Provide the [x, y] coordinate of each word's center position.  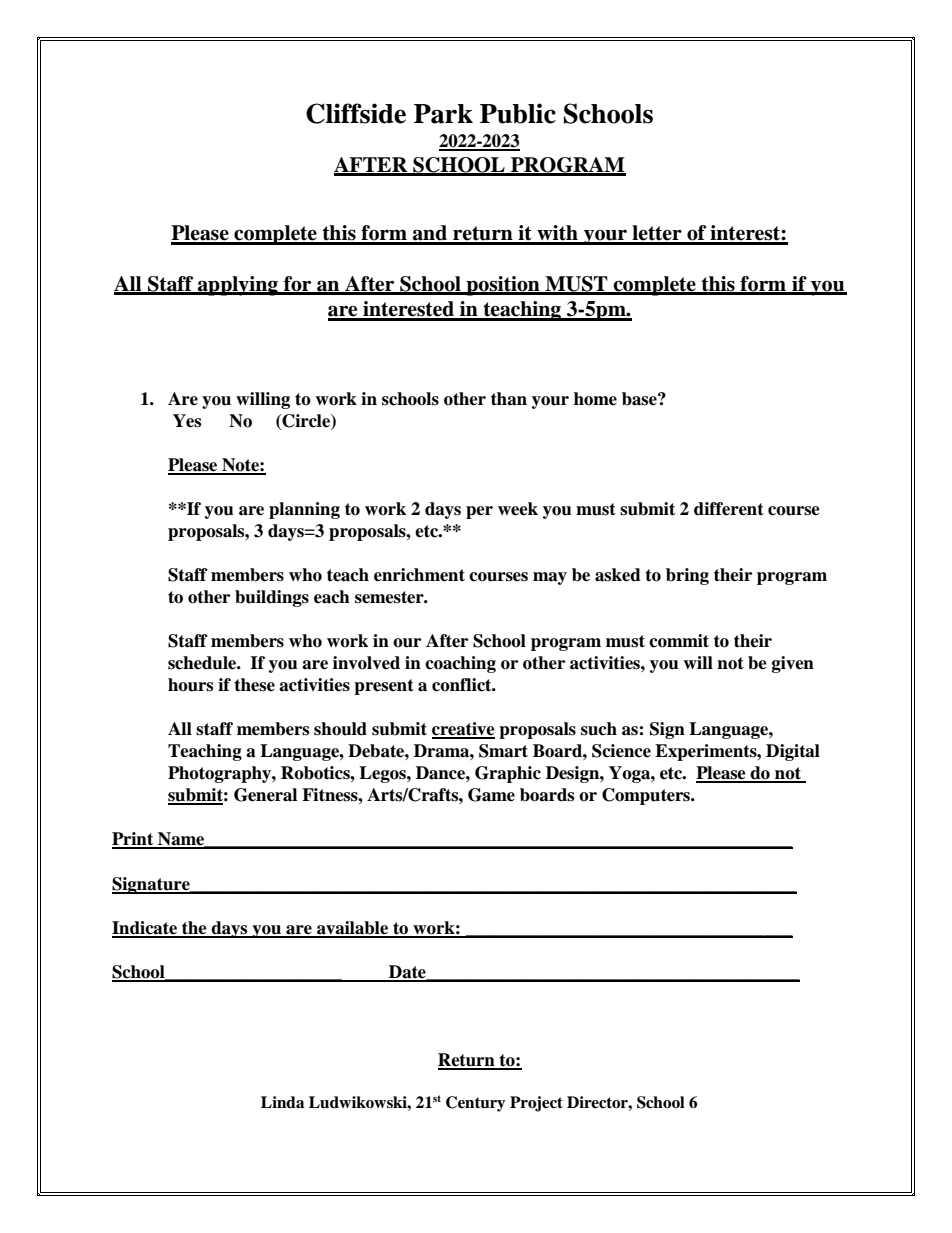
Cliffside [356, 113]
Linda [282, 1102]
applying [238, 286]
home [595, 399]
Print [134, 840]
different [729, 509]
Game [491, 795]
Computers [647, 796]
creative [463, 730]
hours [190, 685]
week [518, 509]
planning [304, 510]
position [503, 286]
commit [679, 641]
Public [518, 113]
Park [443, 114]
